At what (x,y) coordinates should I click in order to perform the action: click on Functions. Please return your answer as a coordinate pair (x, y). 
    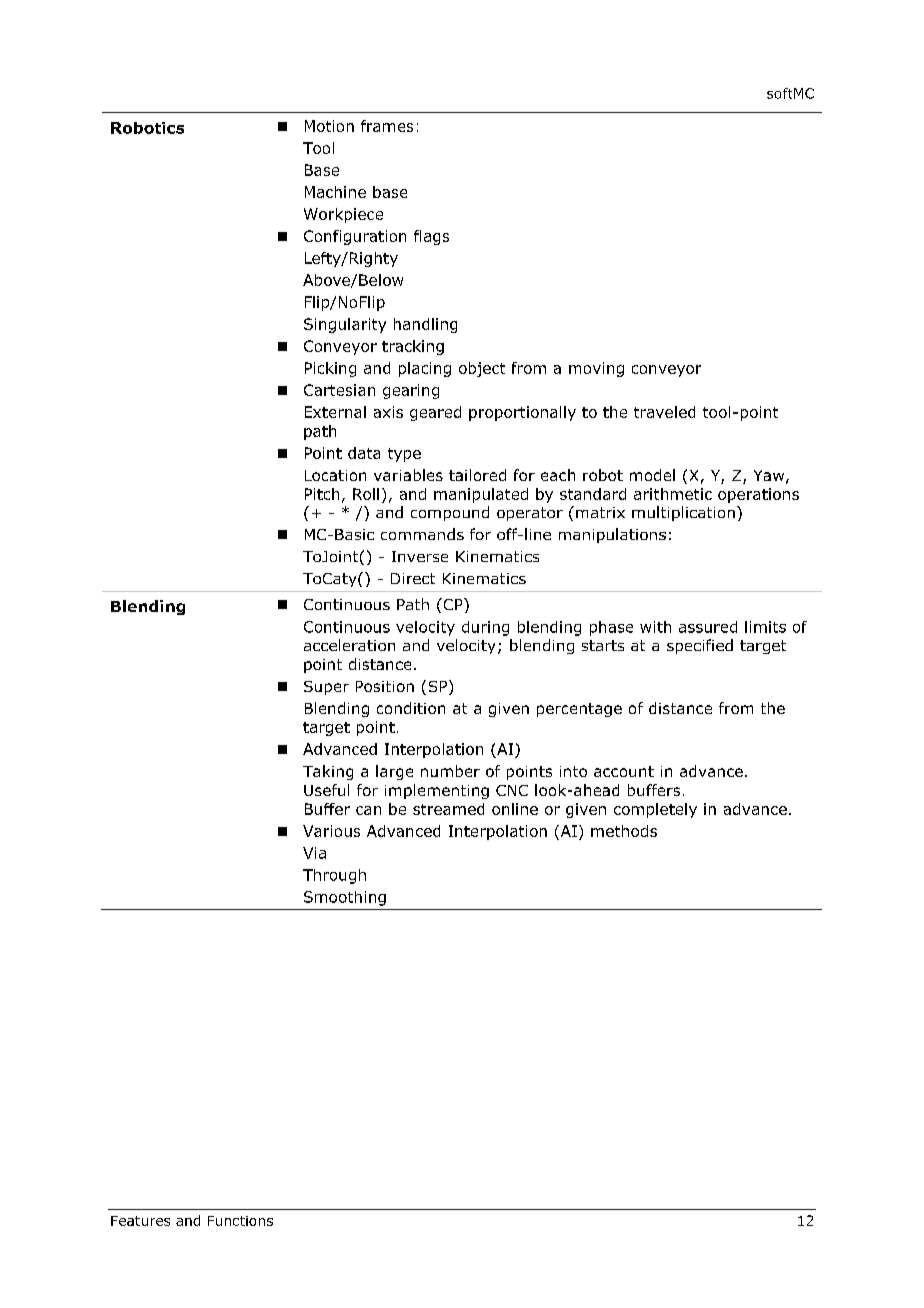
    Looking at the image, I should click on (240, 1221).
